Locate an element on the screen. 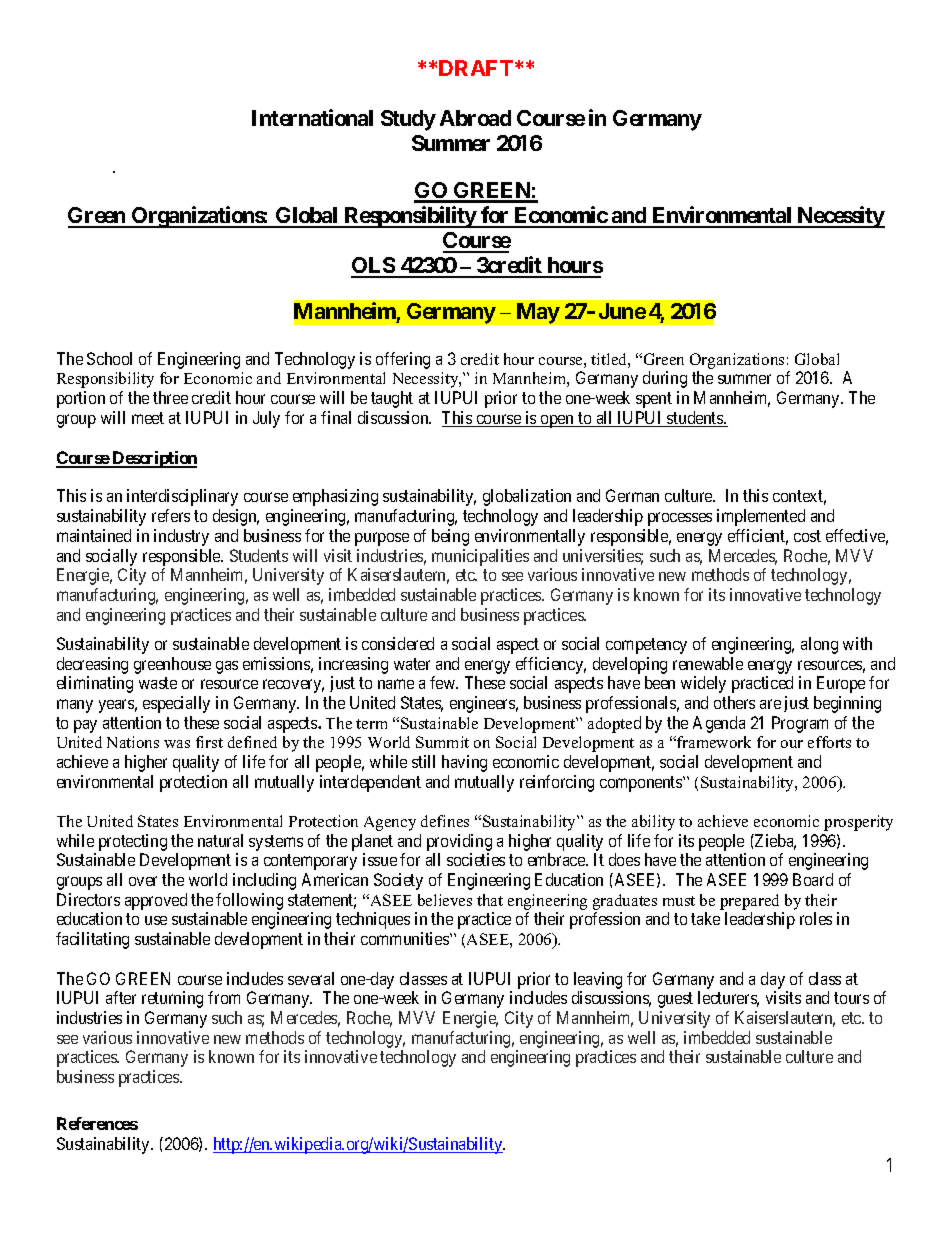 This screenshot has height=1233, width=952. others is located at coordinates (734, 702).
